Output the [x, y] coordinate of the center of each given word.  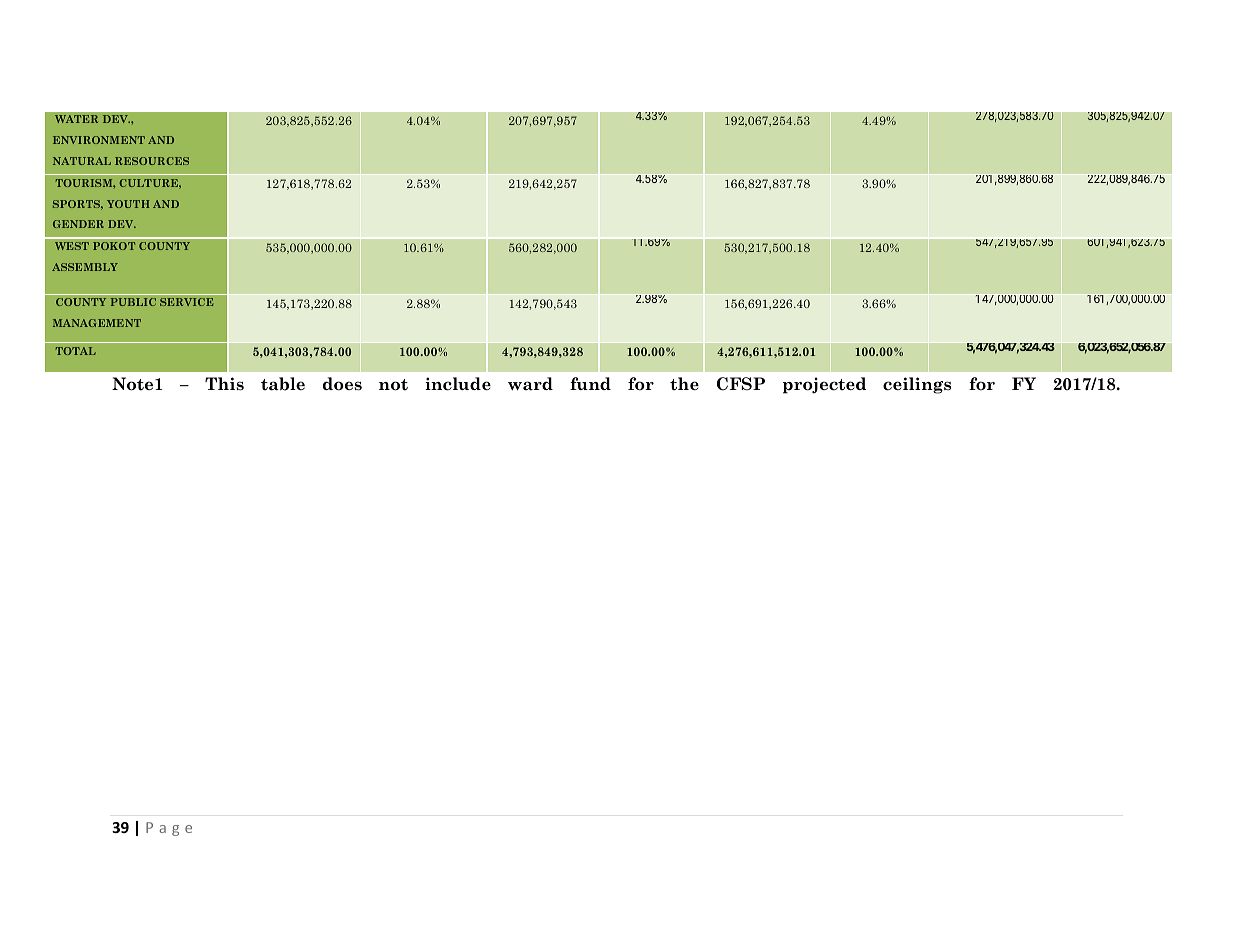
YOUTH [128, 204]
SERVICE [186, 302]
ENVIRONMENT [99, 140]
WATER [76, 119]
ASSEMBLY [85, 267]
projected [824, 385]
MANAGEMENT [97, 323]
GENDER [78, 224]
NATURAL [82, 161]
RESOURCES [152, 161]
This [224, 384]
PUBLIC [133, 302]
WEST [72, 246]
